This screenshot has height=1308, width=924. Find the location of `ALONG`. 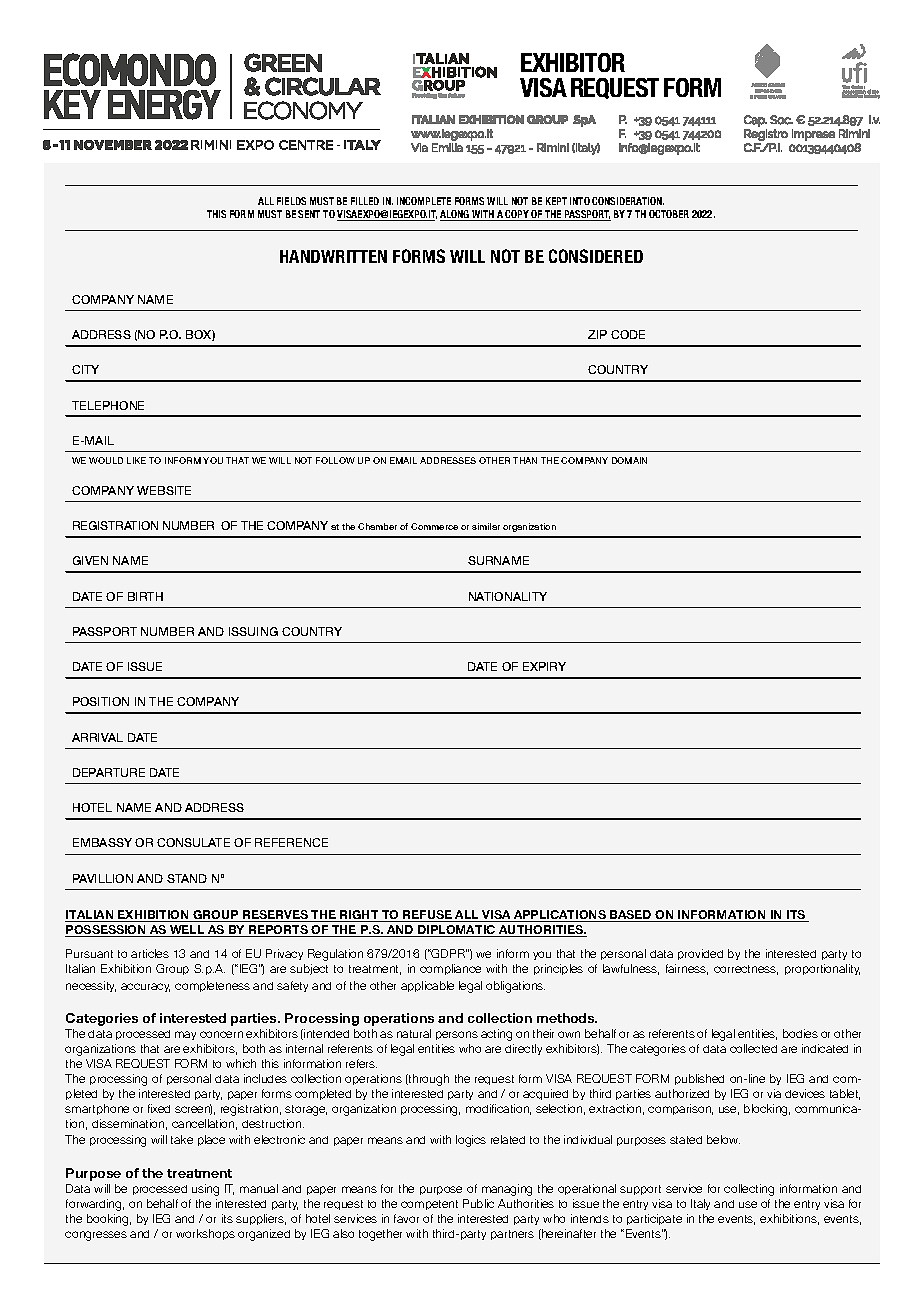

ALONG is located at coordinates (455, 215).
